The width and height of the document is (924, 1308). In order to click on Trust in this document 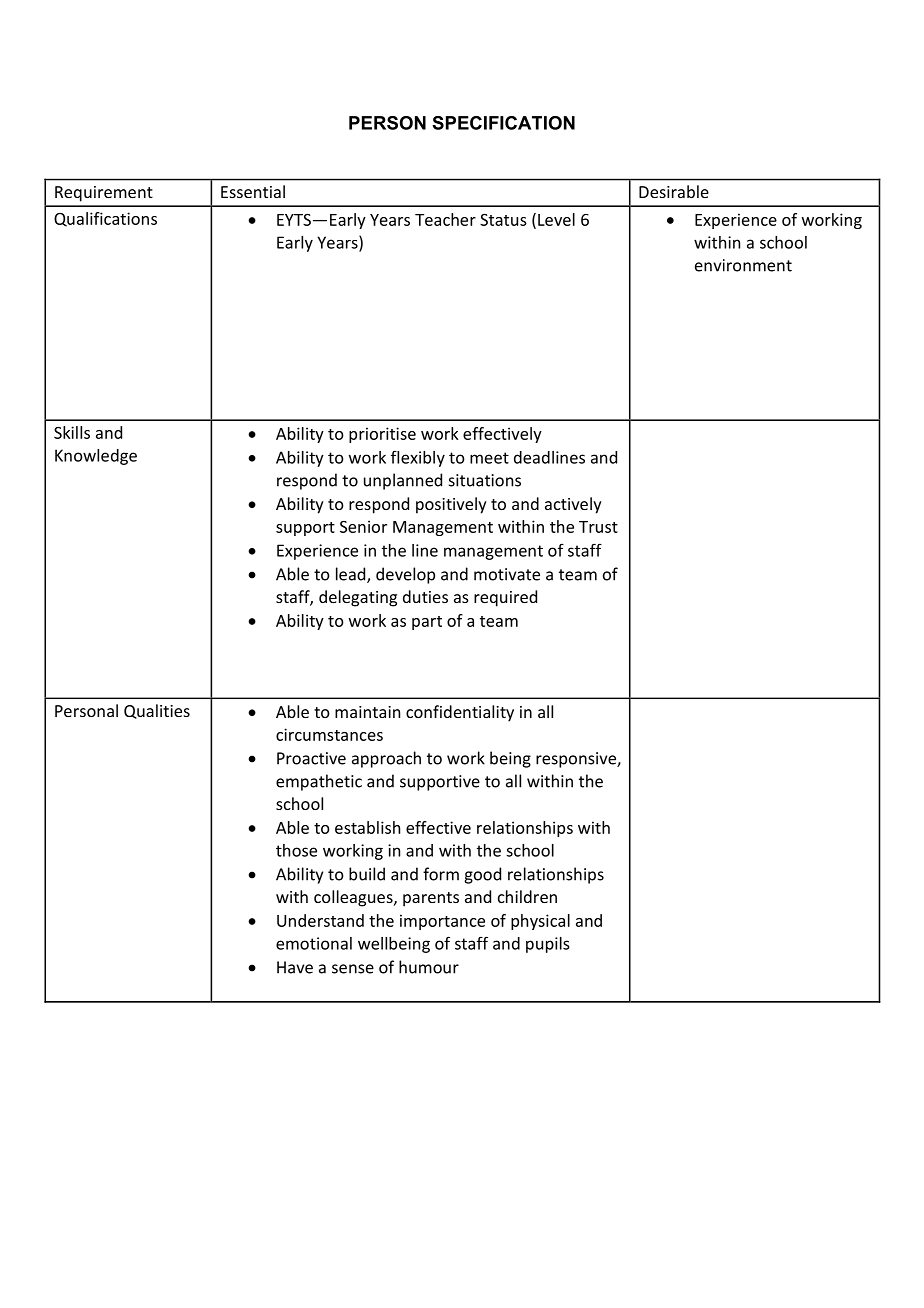, I will do `click(598, 527)`.
